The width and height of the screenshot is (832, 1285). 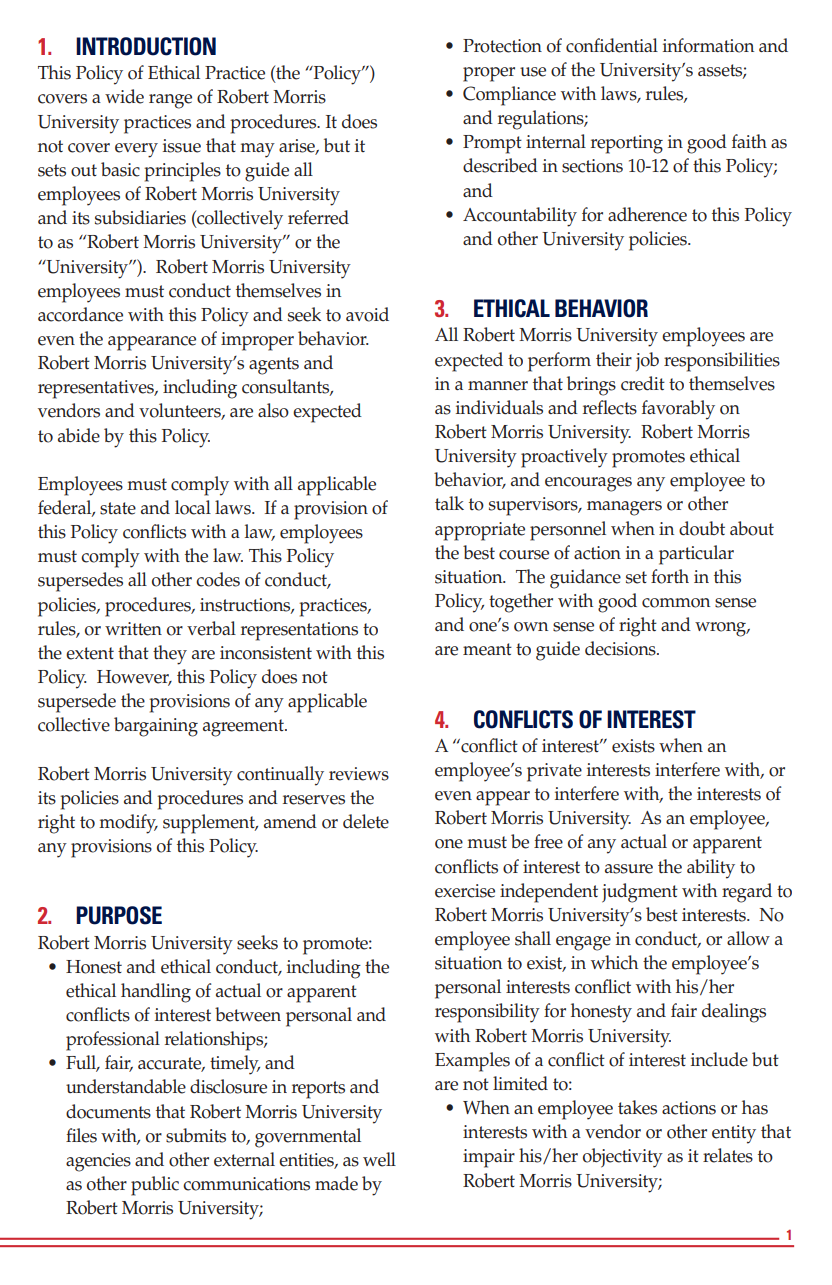 What do you see at coordinates (487, 649) in the screenshot?
I see `meant` at bounding box center [487, 649].
